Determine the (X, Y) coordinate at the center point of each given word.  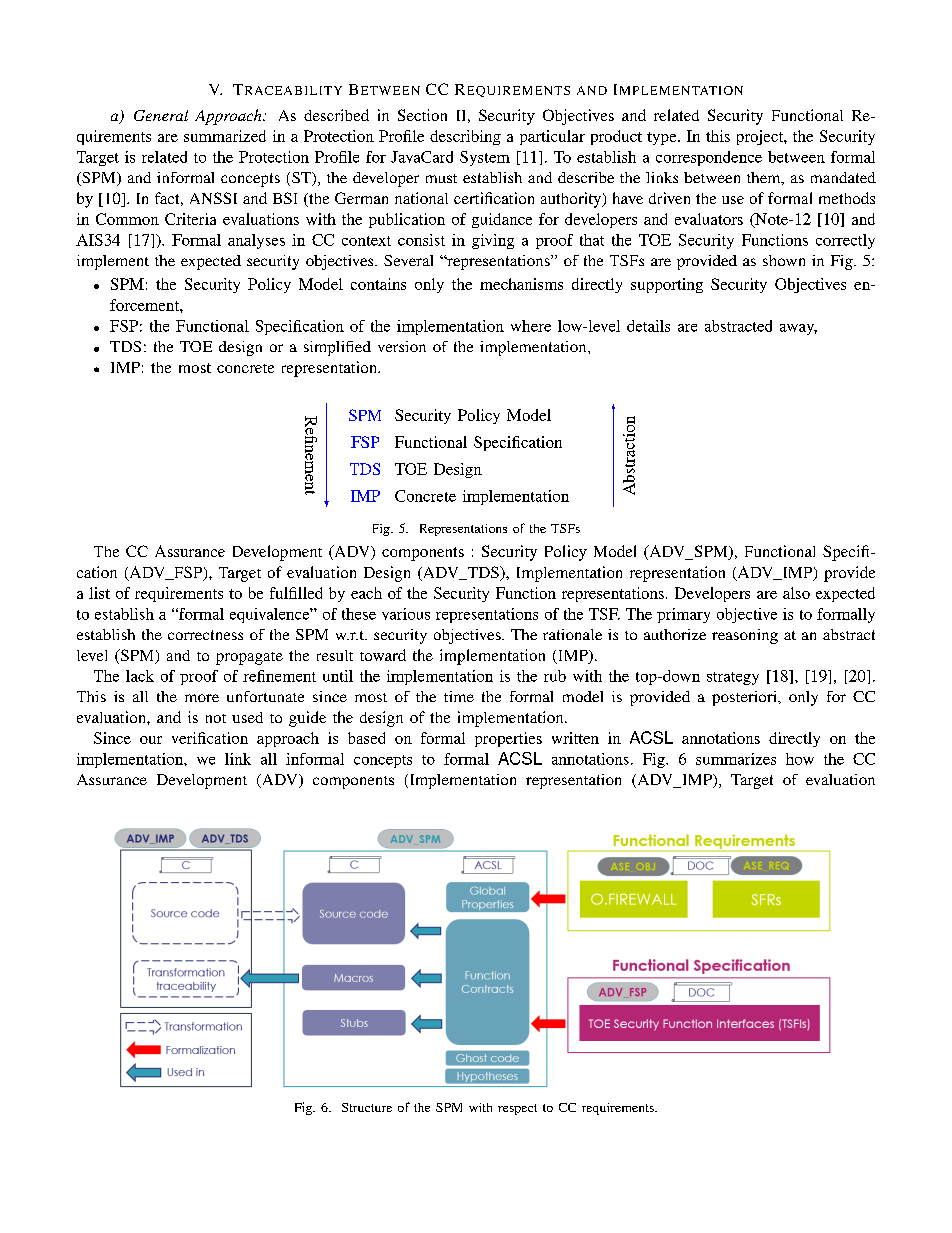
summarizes (736, 759)
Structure (367, 1107)
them (765, 178)
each (366, 593)
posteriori (745, 698)
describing (465, 137)
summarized (225, 136)
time (459, 696)
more (202, 698)
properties (508, 739)
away (798, 329)
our (151, 740)
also (796, 593)
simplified (337, 348)
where (531, 326)
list (99, 593)
